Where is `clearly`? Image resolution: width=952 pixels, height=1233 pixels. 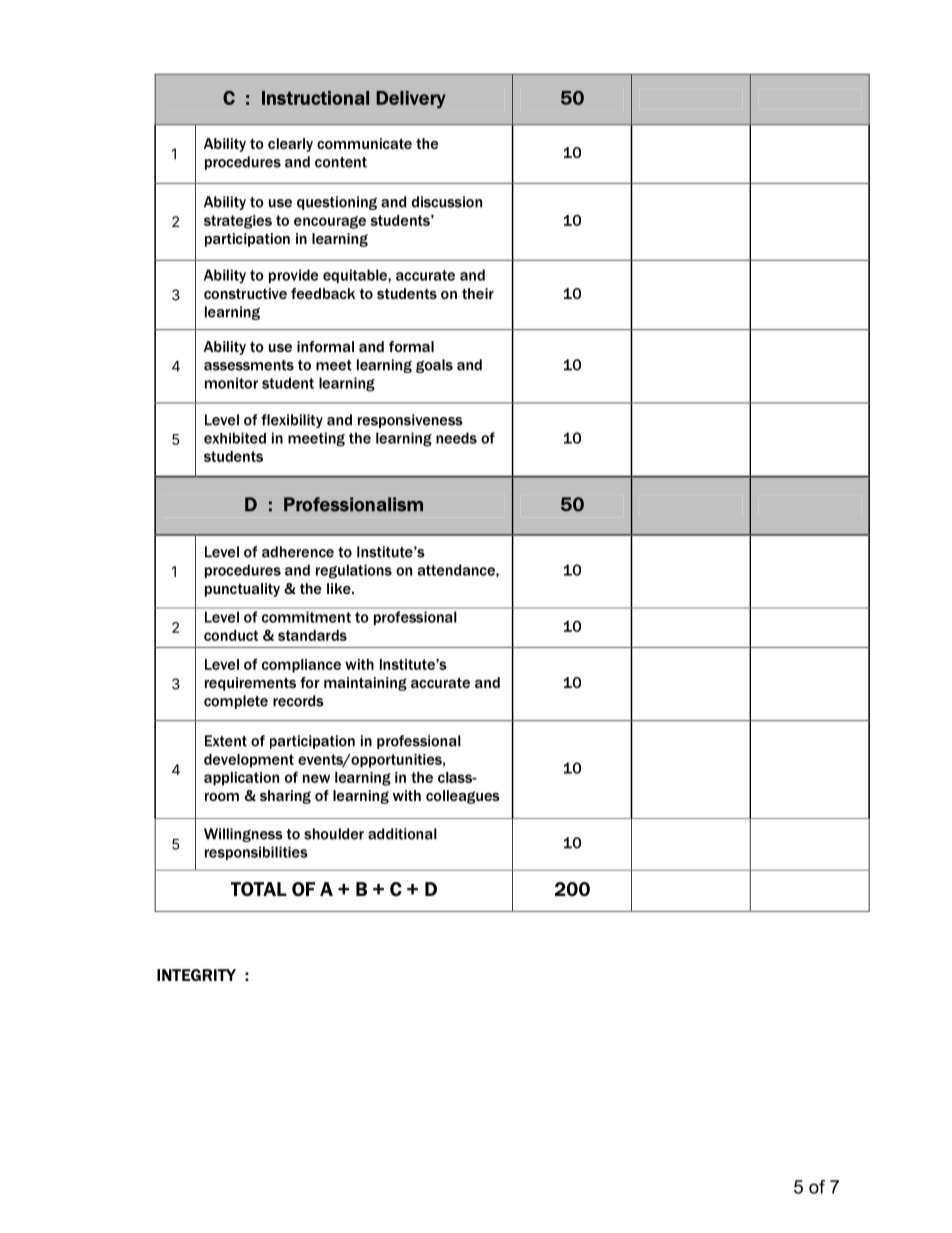 clearly is located at coordinates (290, 145).
